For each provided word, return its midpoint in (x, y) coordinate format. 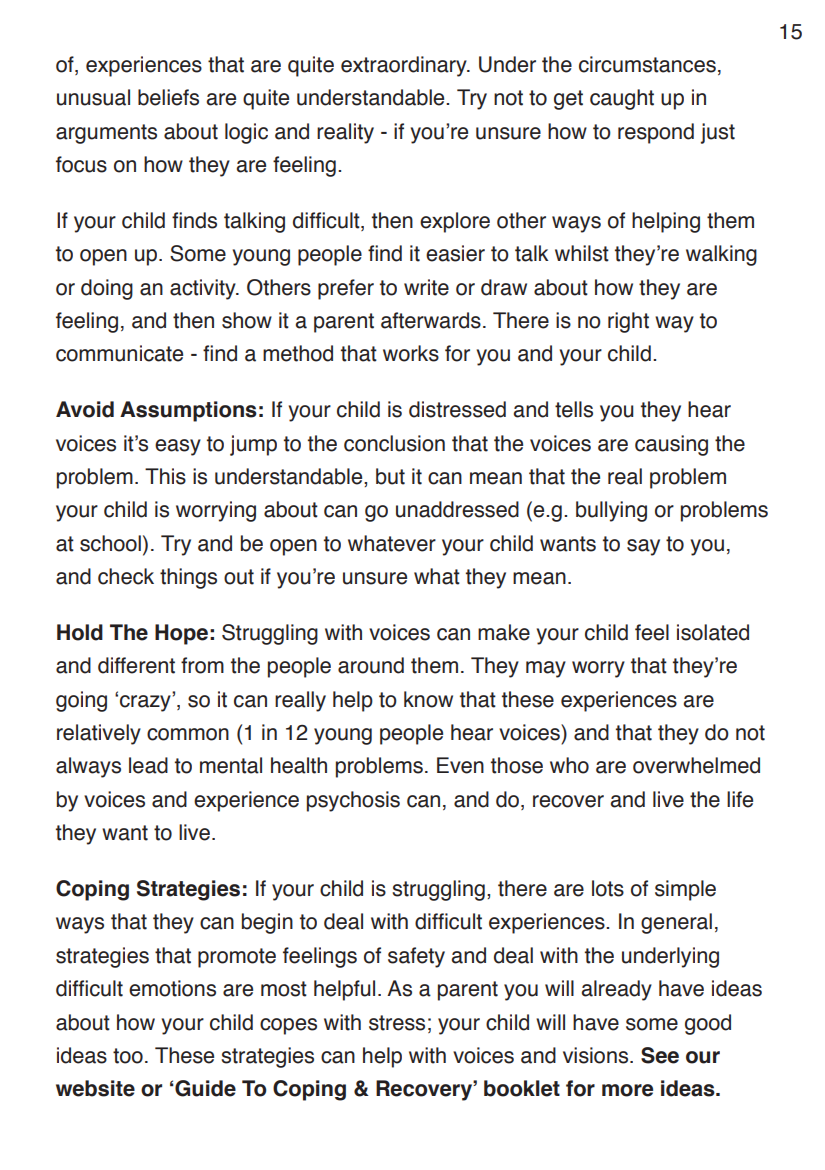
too (128, 1056)
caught (622, 99)
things (188, 578)
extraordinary (405, 66)
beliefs (168, 97)
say (643, 547)
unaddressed (457, 509)
